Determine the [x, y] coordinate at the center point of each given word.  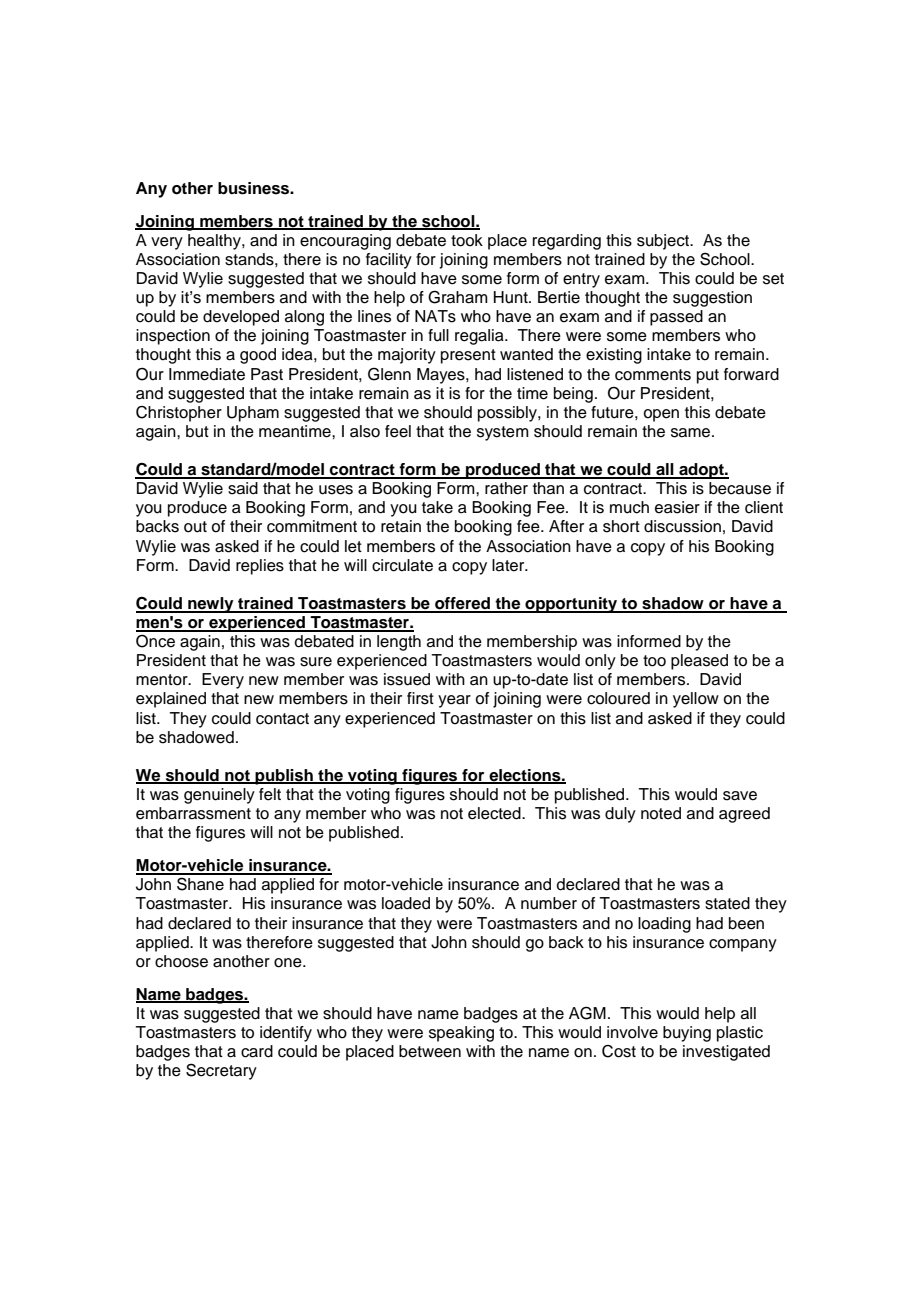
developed [241, 318]
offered [463, 604]
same [692, 433]
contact [282, 719]
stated [727, 903]
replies [260, 567]
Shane [200, 884]
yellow [696, 700]
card [257, 1051]
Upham [253, 414]
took [467, 240]
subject [664, 242]
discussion [682, 526]
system [503, 433]
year [454, 701]
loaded [406, 903]
